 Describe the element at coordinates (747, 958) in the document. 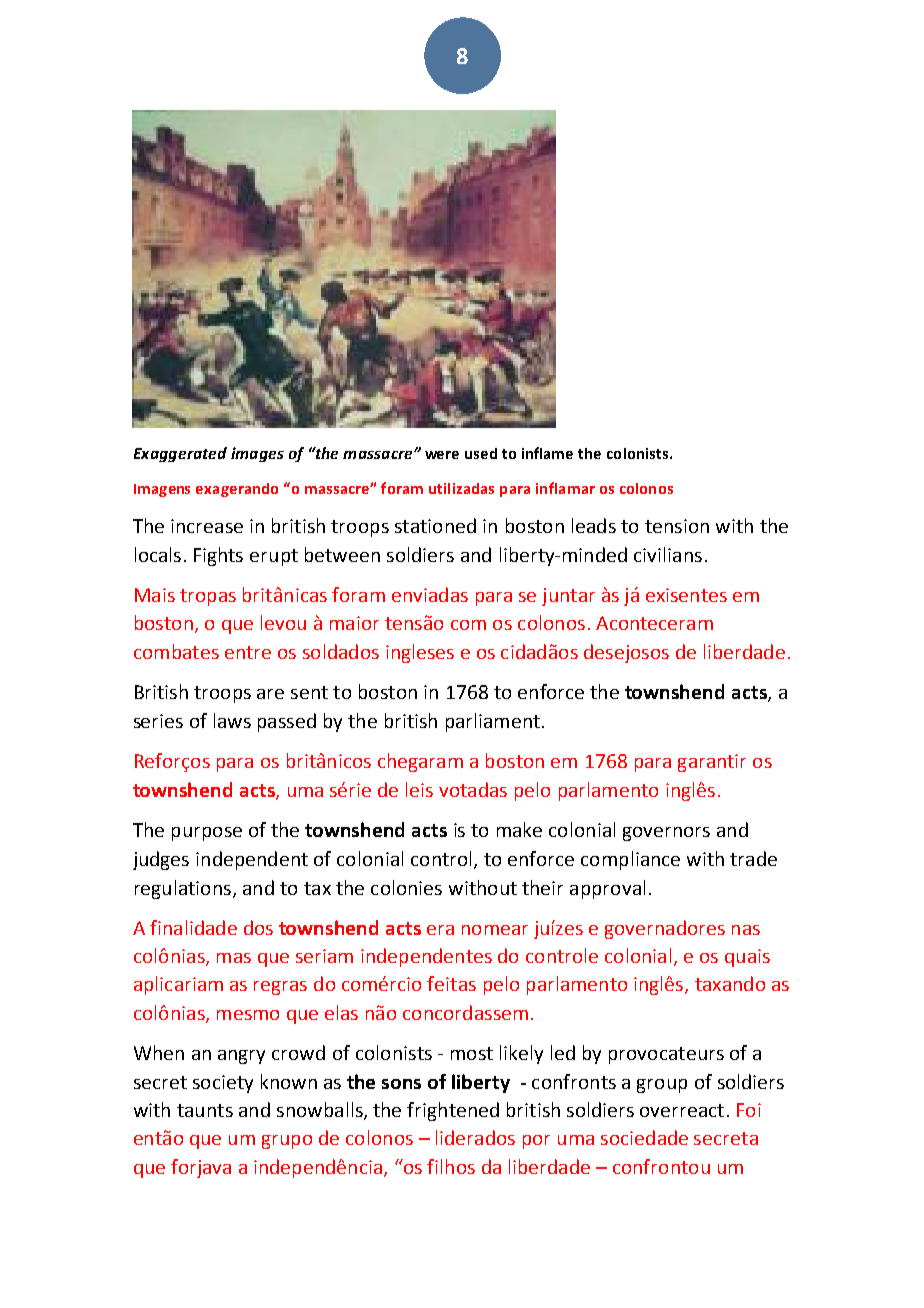

I see `quais` at that location.
